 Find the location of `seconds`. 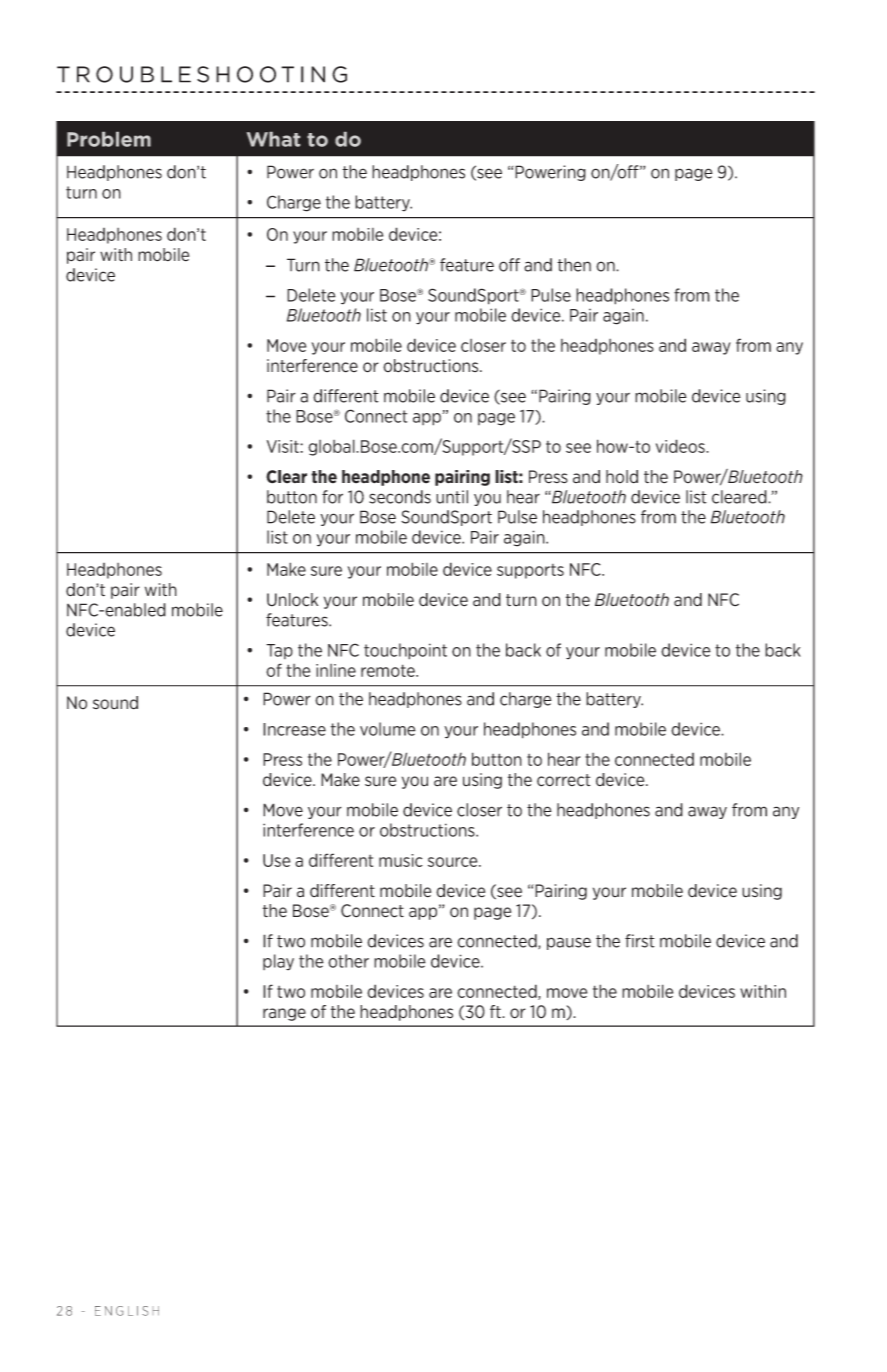

seconds is located at coordinates (400, 497).
